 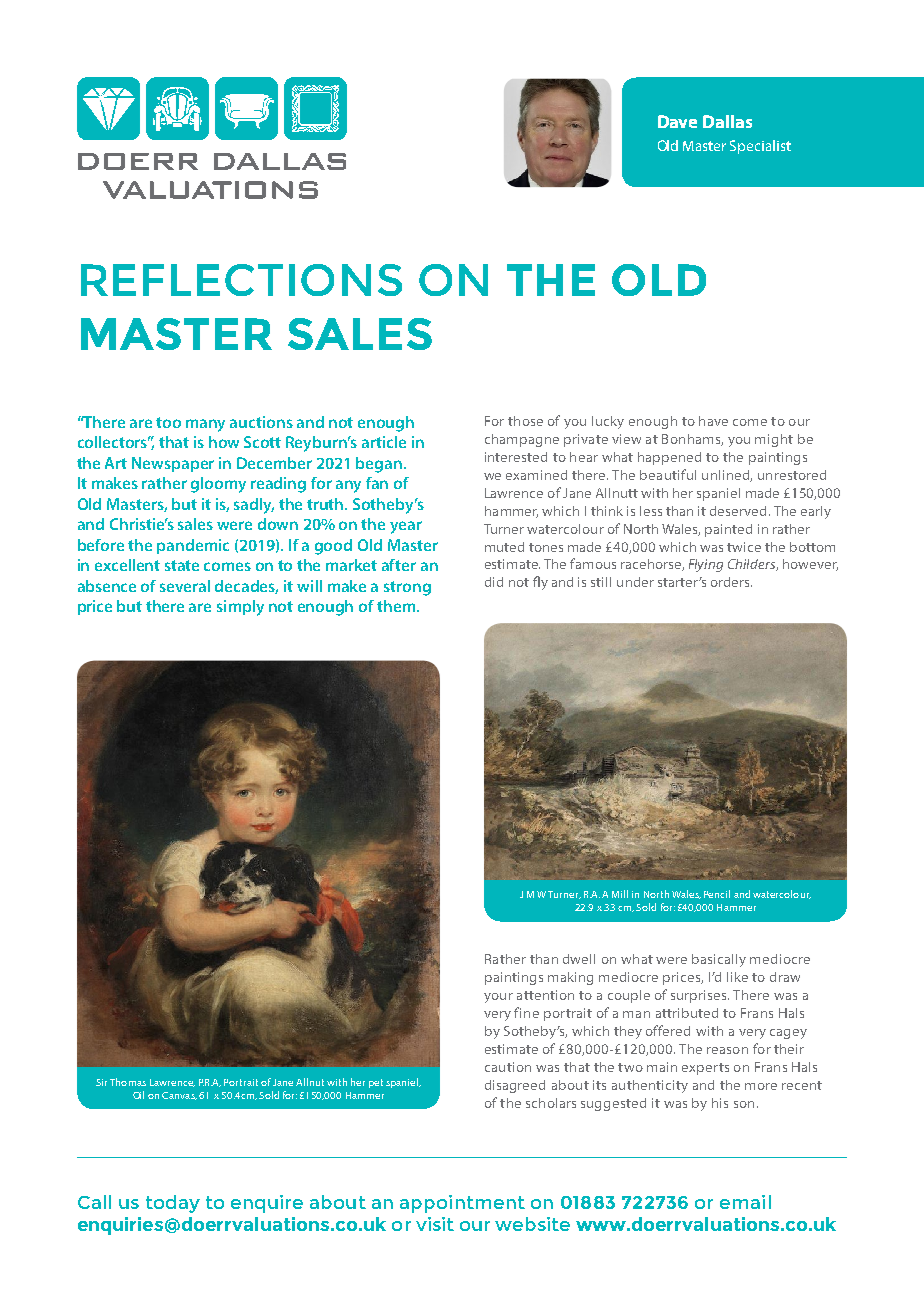 I want to click on orders, so click(x=731, y=582).
